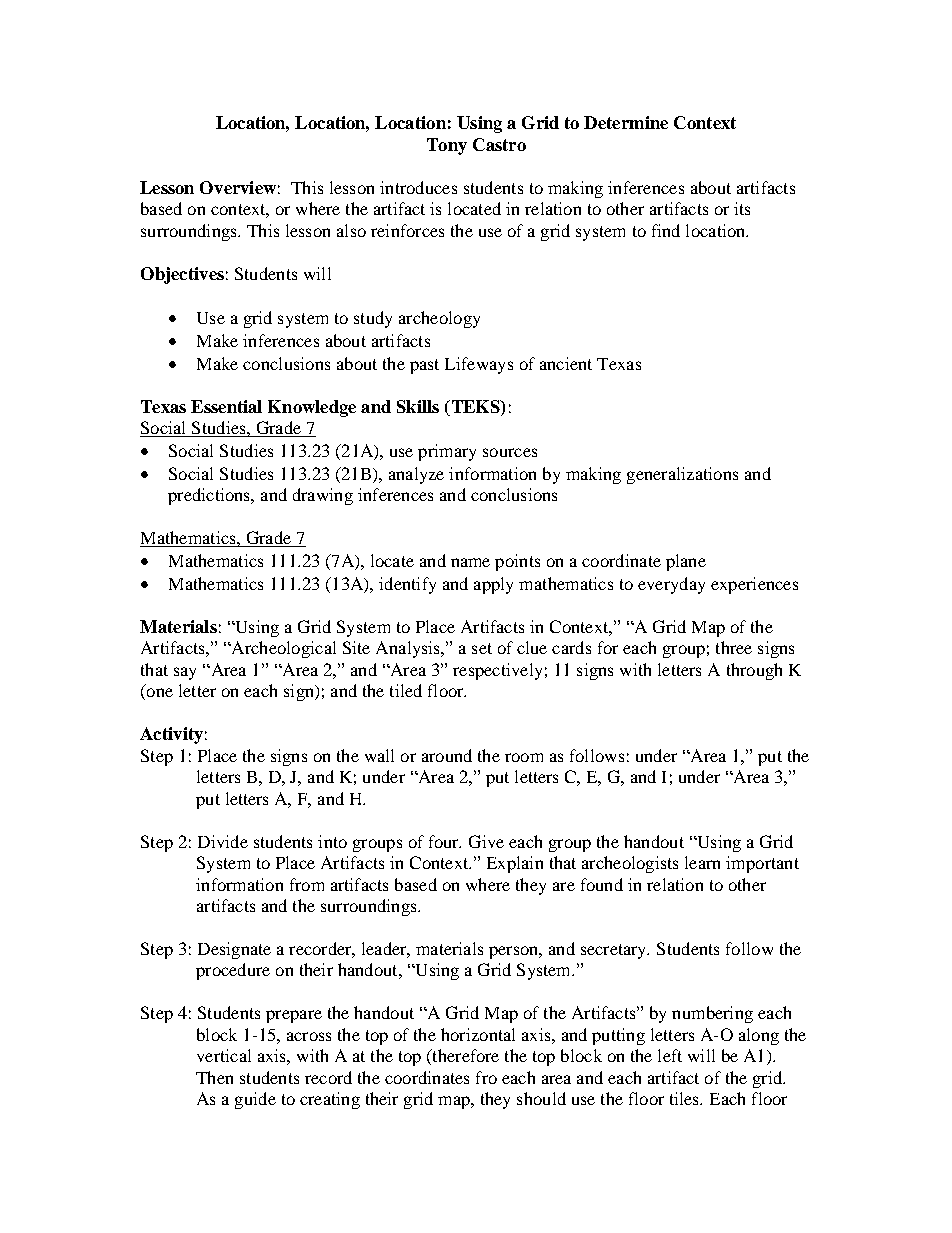 Image resolution: width=952 pixels, height=1233 pixels. What do you see at coordinates (214, 1077) in the screenshot?
I see `Then` at bounding box center [214, 1077].
